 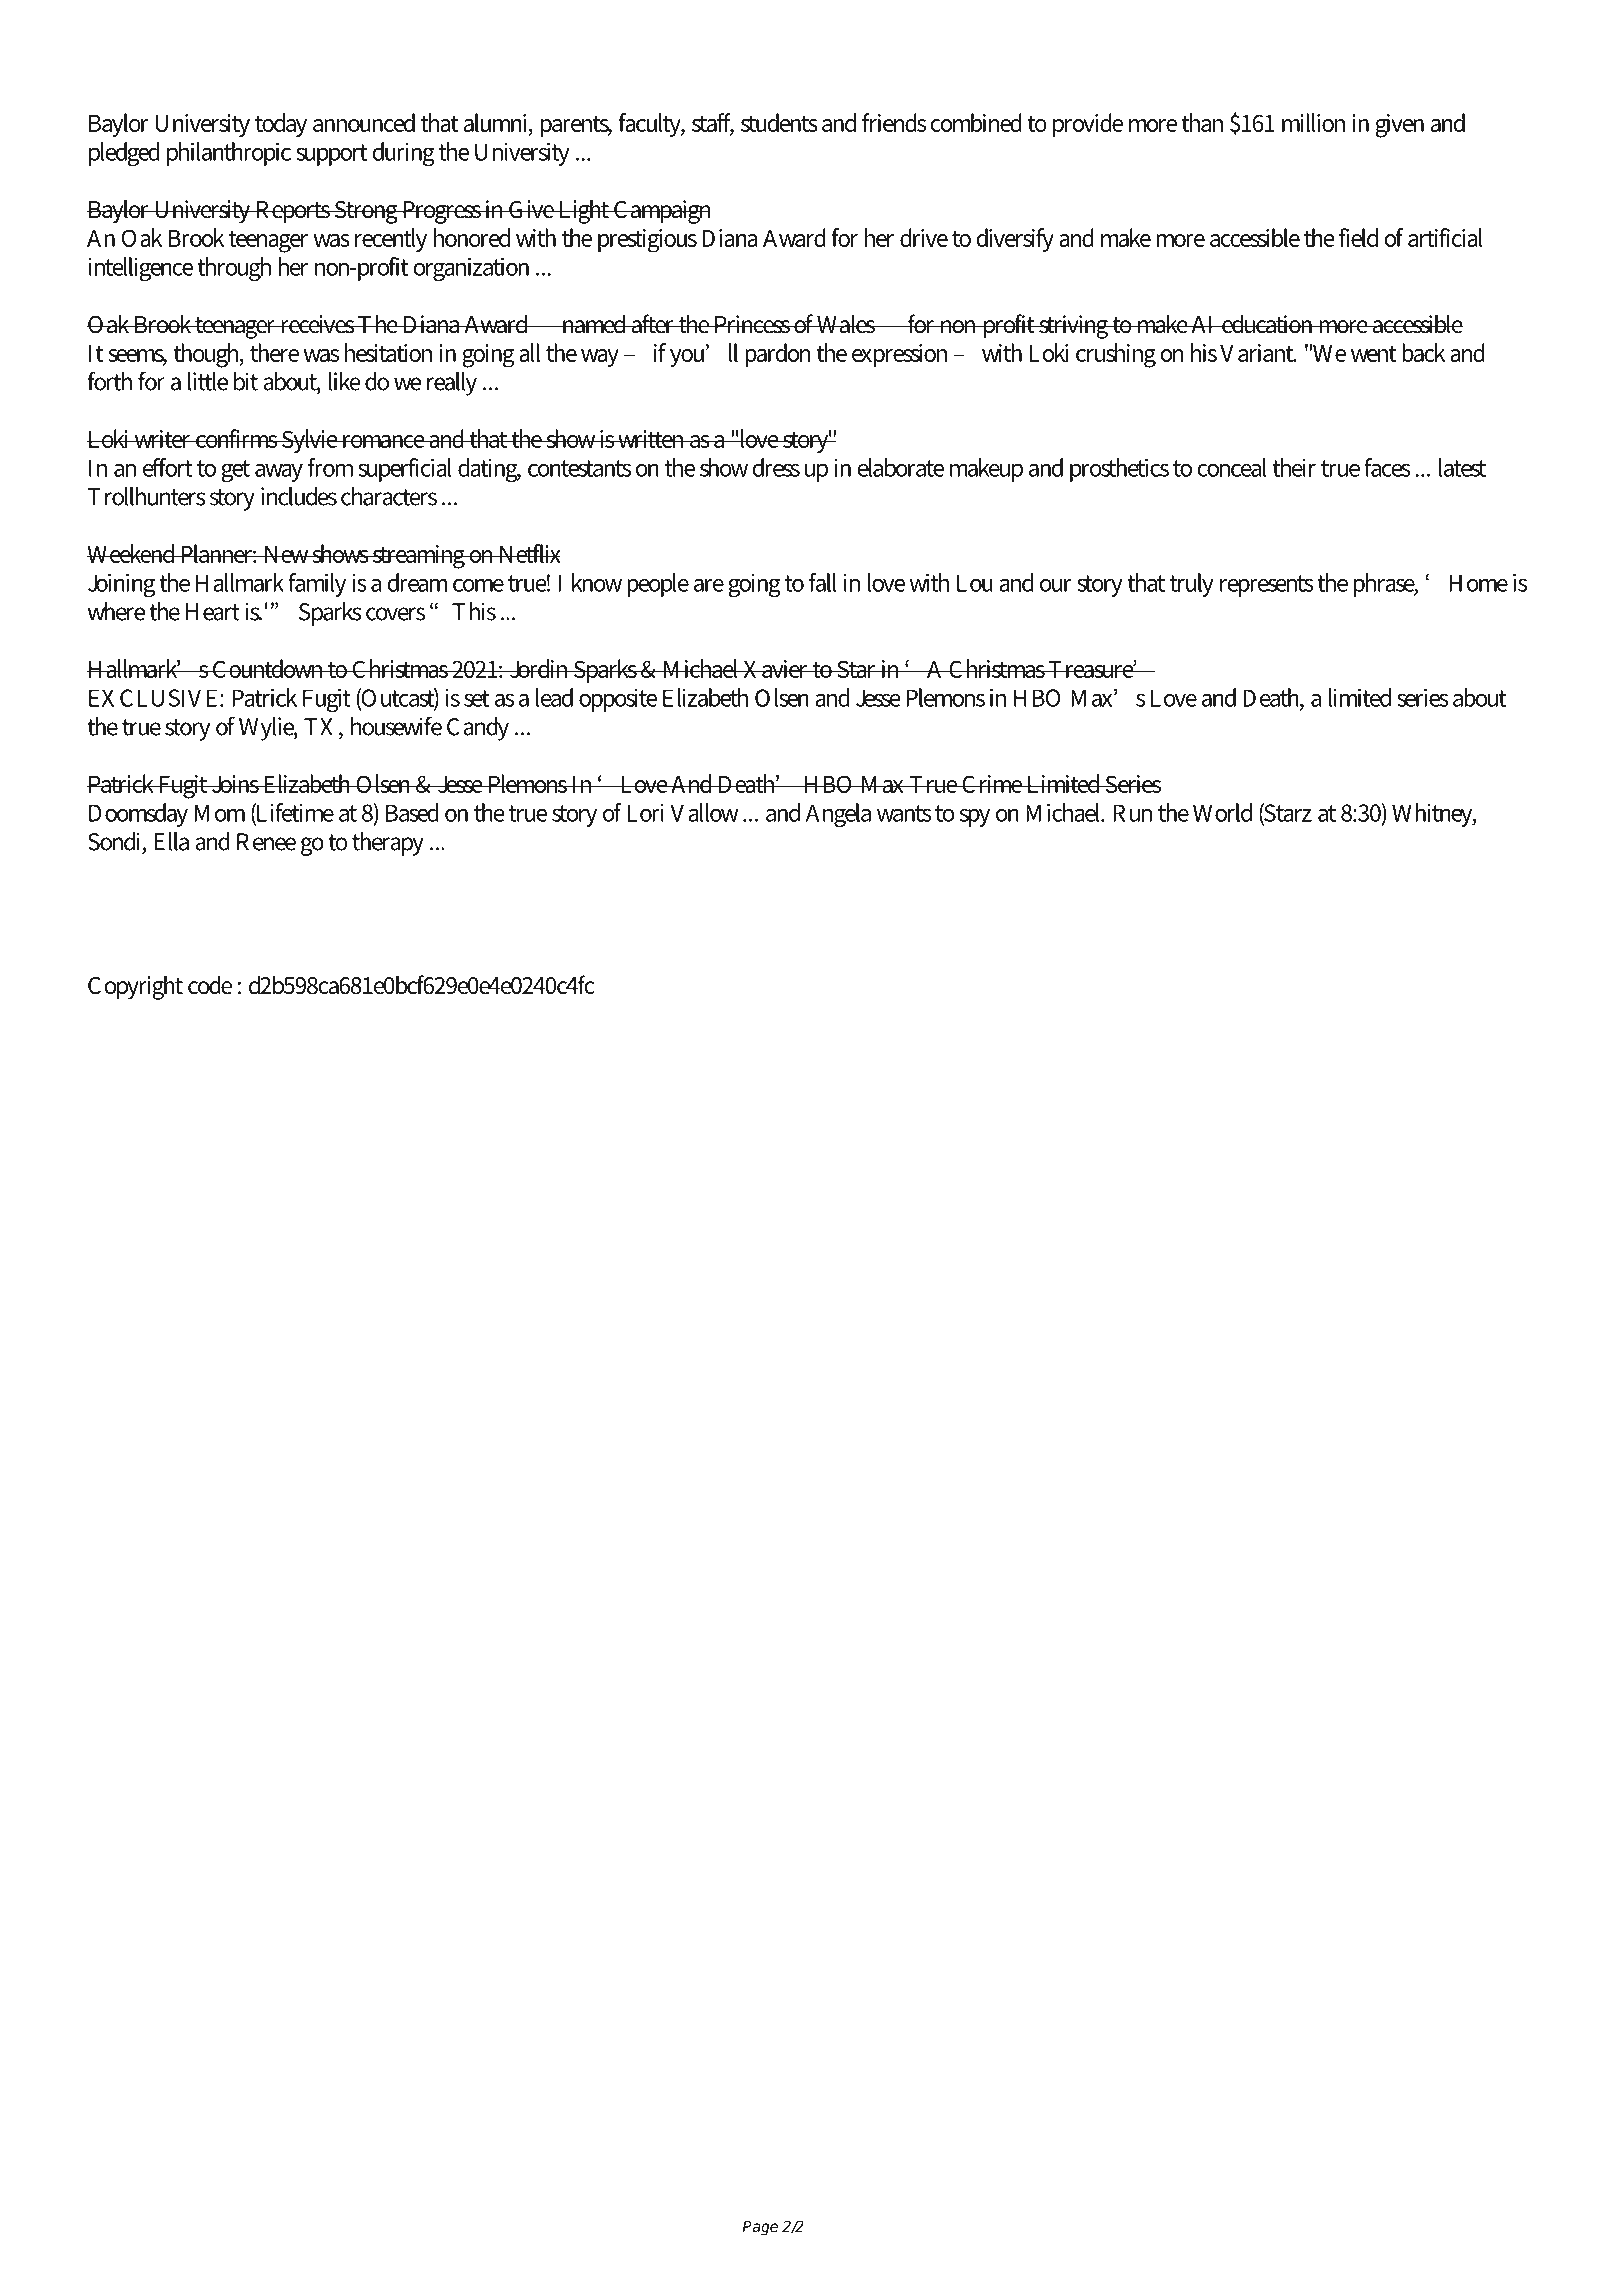 What do you see at coordinates (838, 815) in the page?
I see `Angela` at bounding box center [838, 815].
